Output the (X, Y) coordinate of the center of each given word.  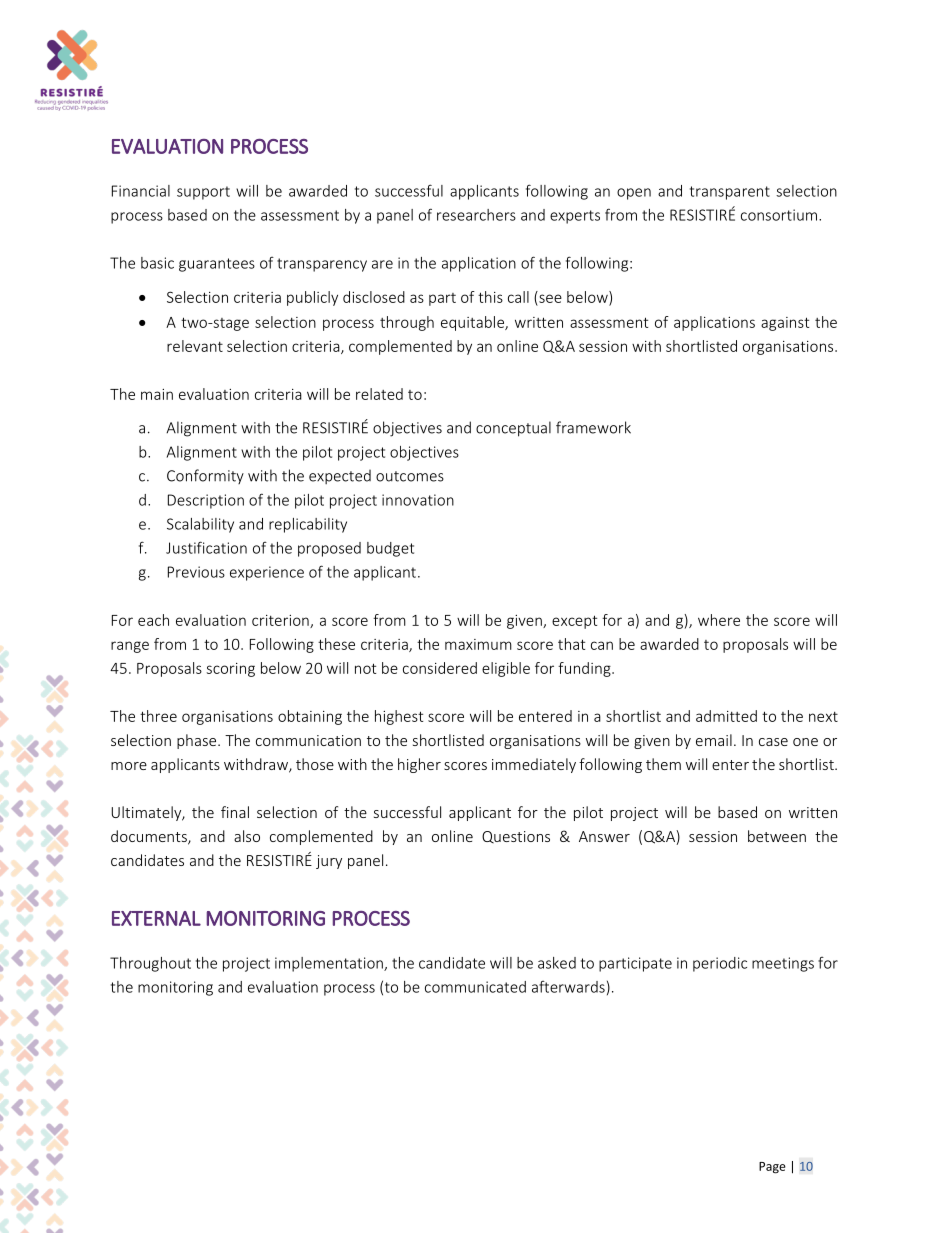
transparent (730, 193)
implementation (330, 964)
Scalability (200, 525)
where (719, 620)
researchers (476, 215)
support (203, 193)
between (777, 836)
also (247, 836)
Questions (516, 837)
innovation (418, 500)
